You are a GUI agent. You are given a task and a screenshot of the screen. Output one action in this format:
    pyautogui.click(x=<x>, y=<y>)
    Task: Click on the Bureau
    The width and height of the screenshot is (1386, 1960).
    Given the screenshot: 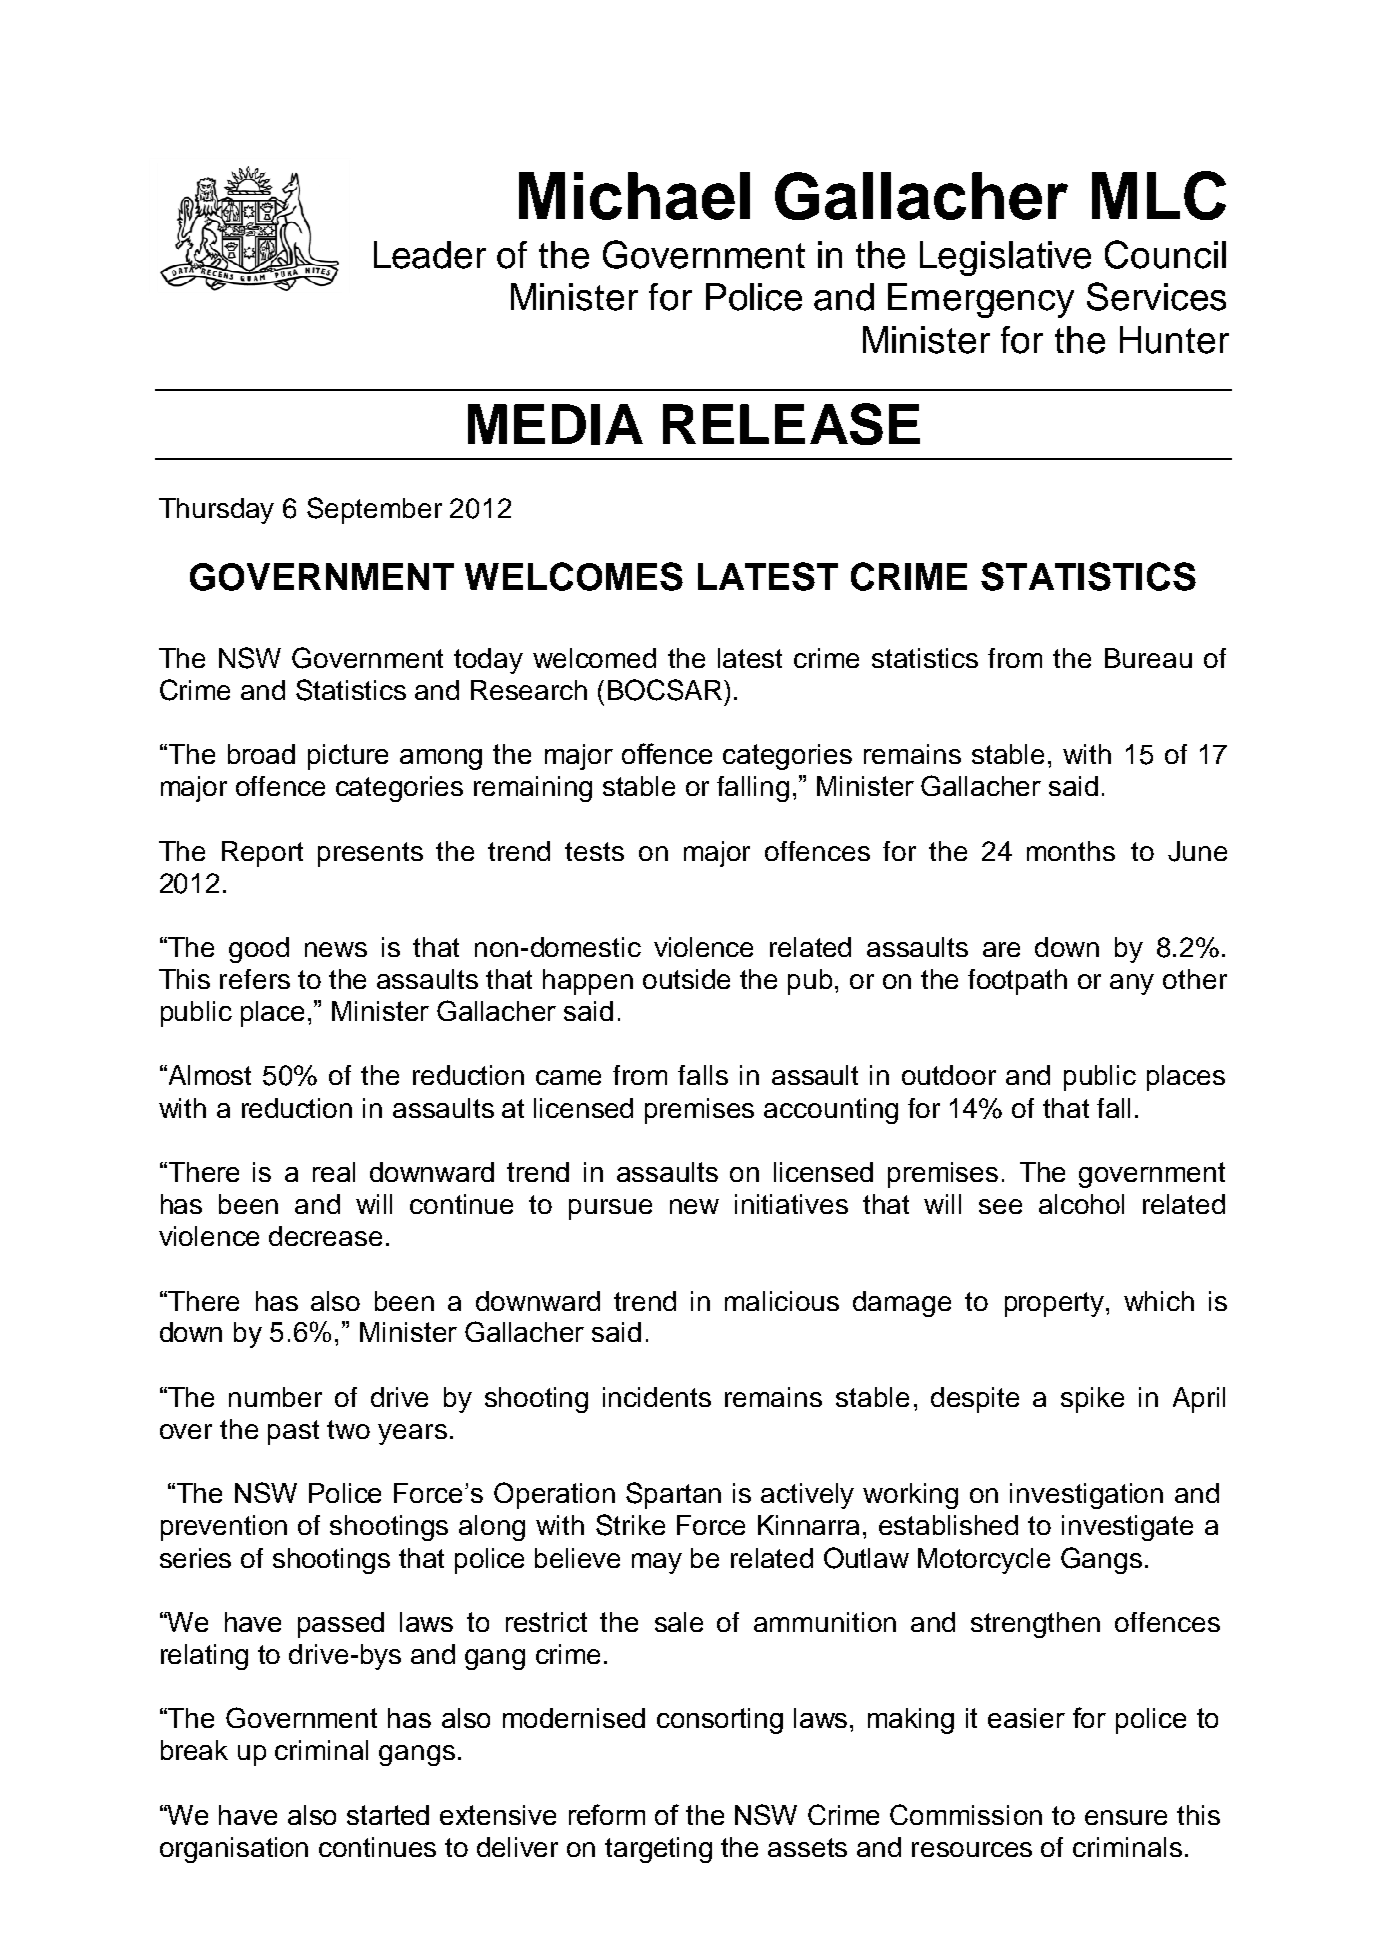 What is the action you would take?
    pyautogui.click(x=1148, y=658)
